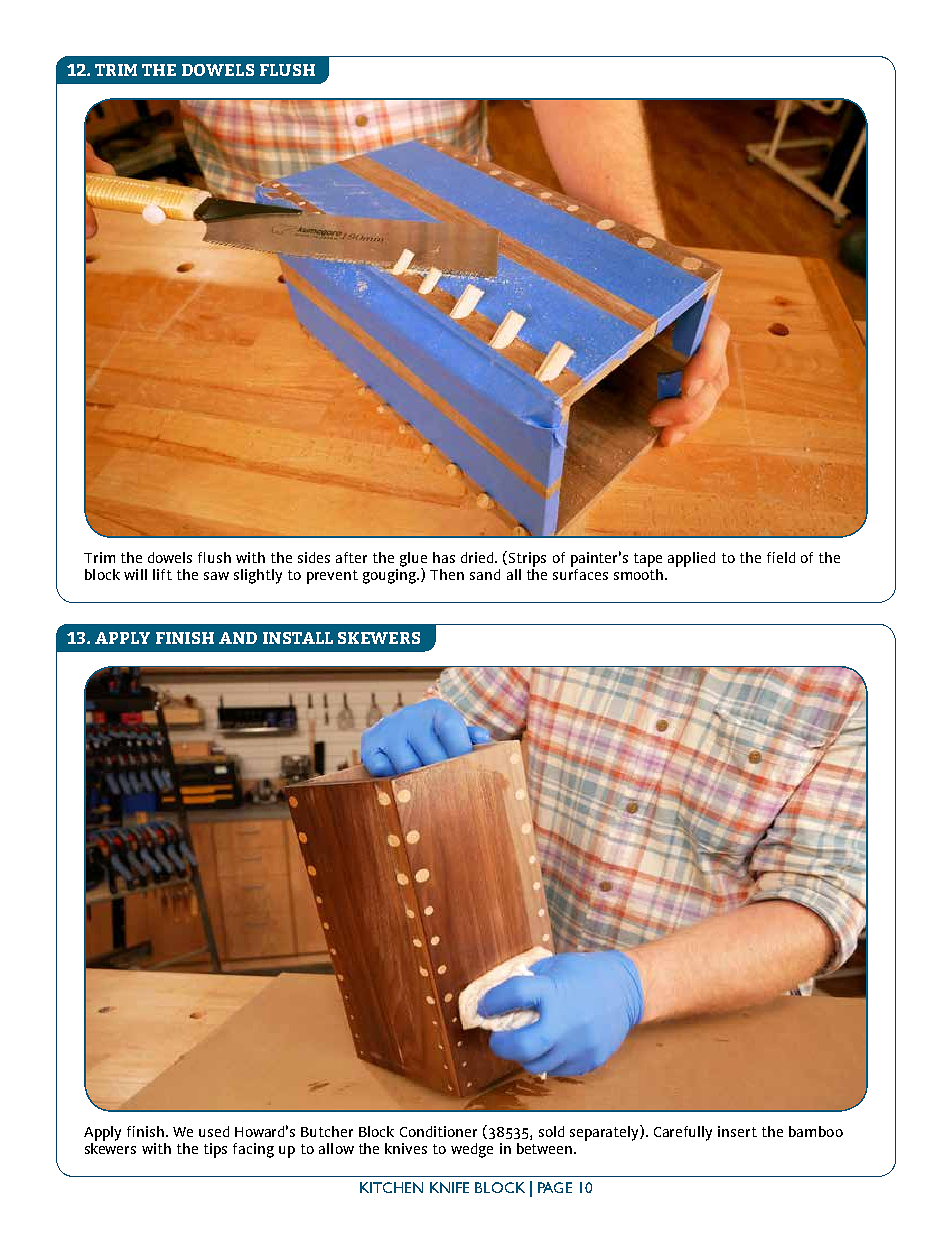  I want to click on saw, so click(216, 576).
